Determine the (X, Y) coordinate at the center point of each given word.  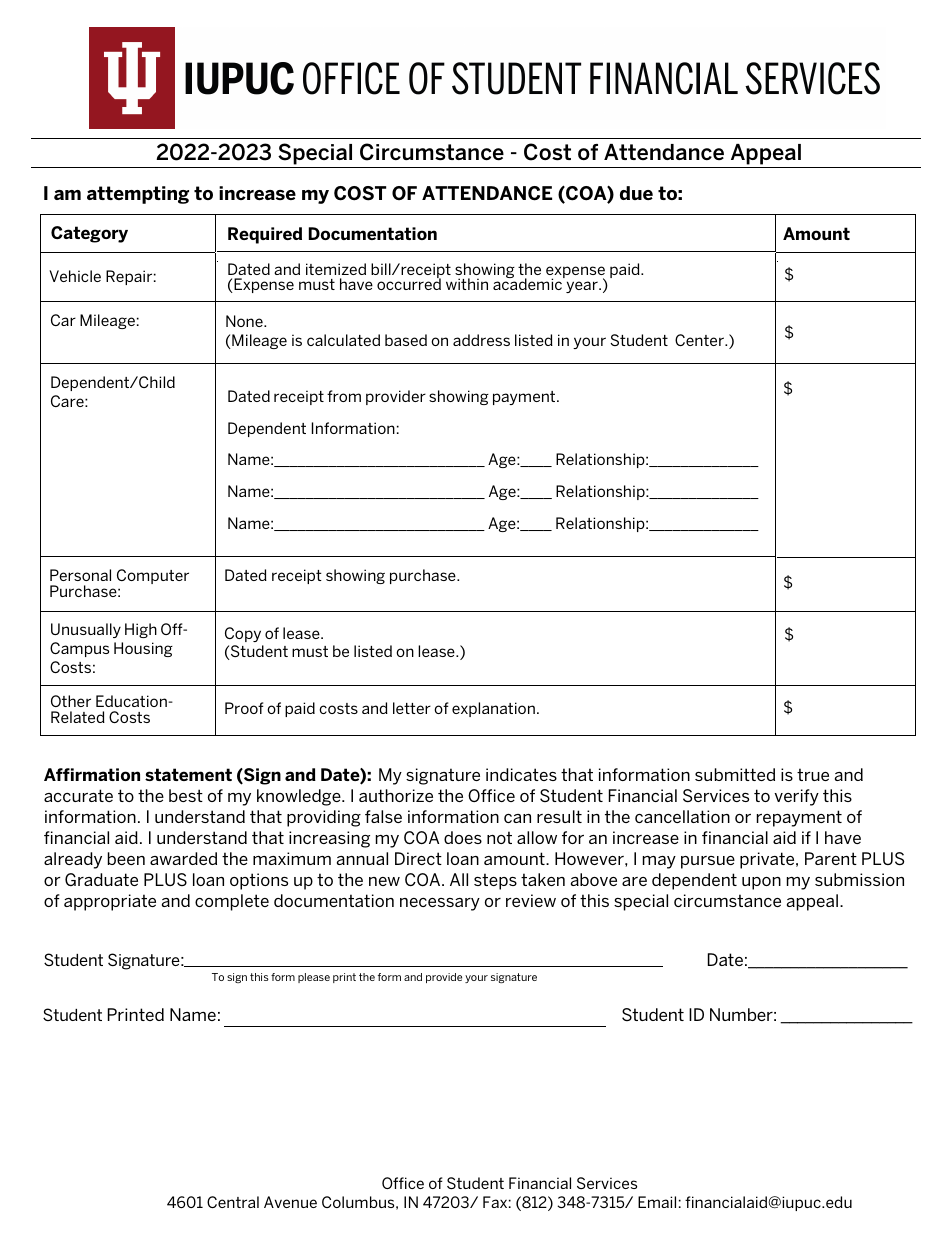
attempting (138, 195)
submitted (735, 774)
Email (657, 1202)
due (636, 193)
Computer (153, 576)
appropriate (110, 902)
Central (233, 1202)
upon (761, 883)
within (467, 284)
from (344, 396)
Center (700, 340)
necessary (440, 904)
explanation (493, 709)
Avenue (290, 1202)
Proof (244, 708)
